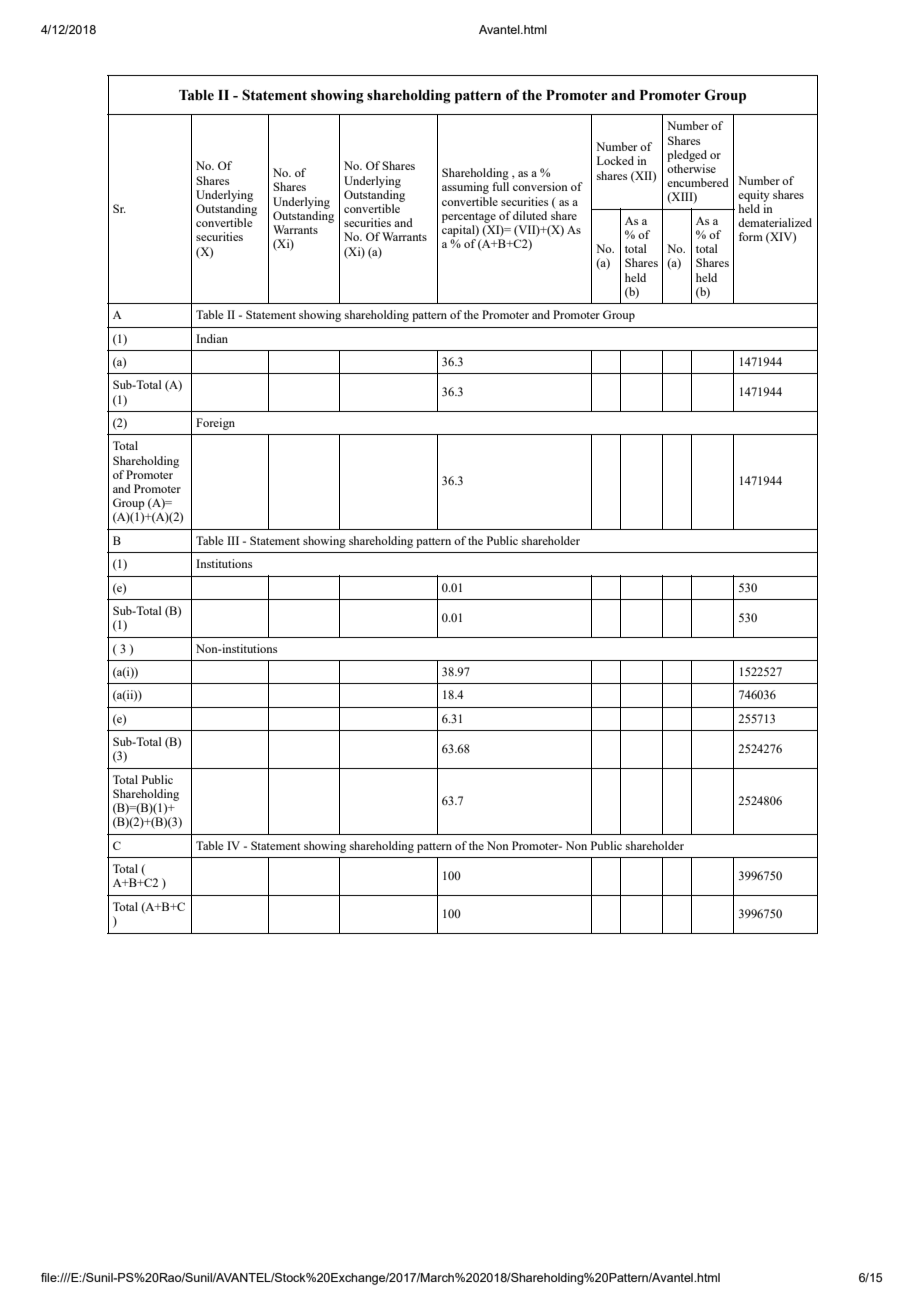  What do you see at coordinates (212, 338) in the page?
I see `Indian` at bounding box center [212, 338].
